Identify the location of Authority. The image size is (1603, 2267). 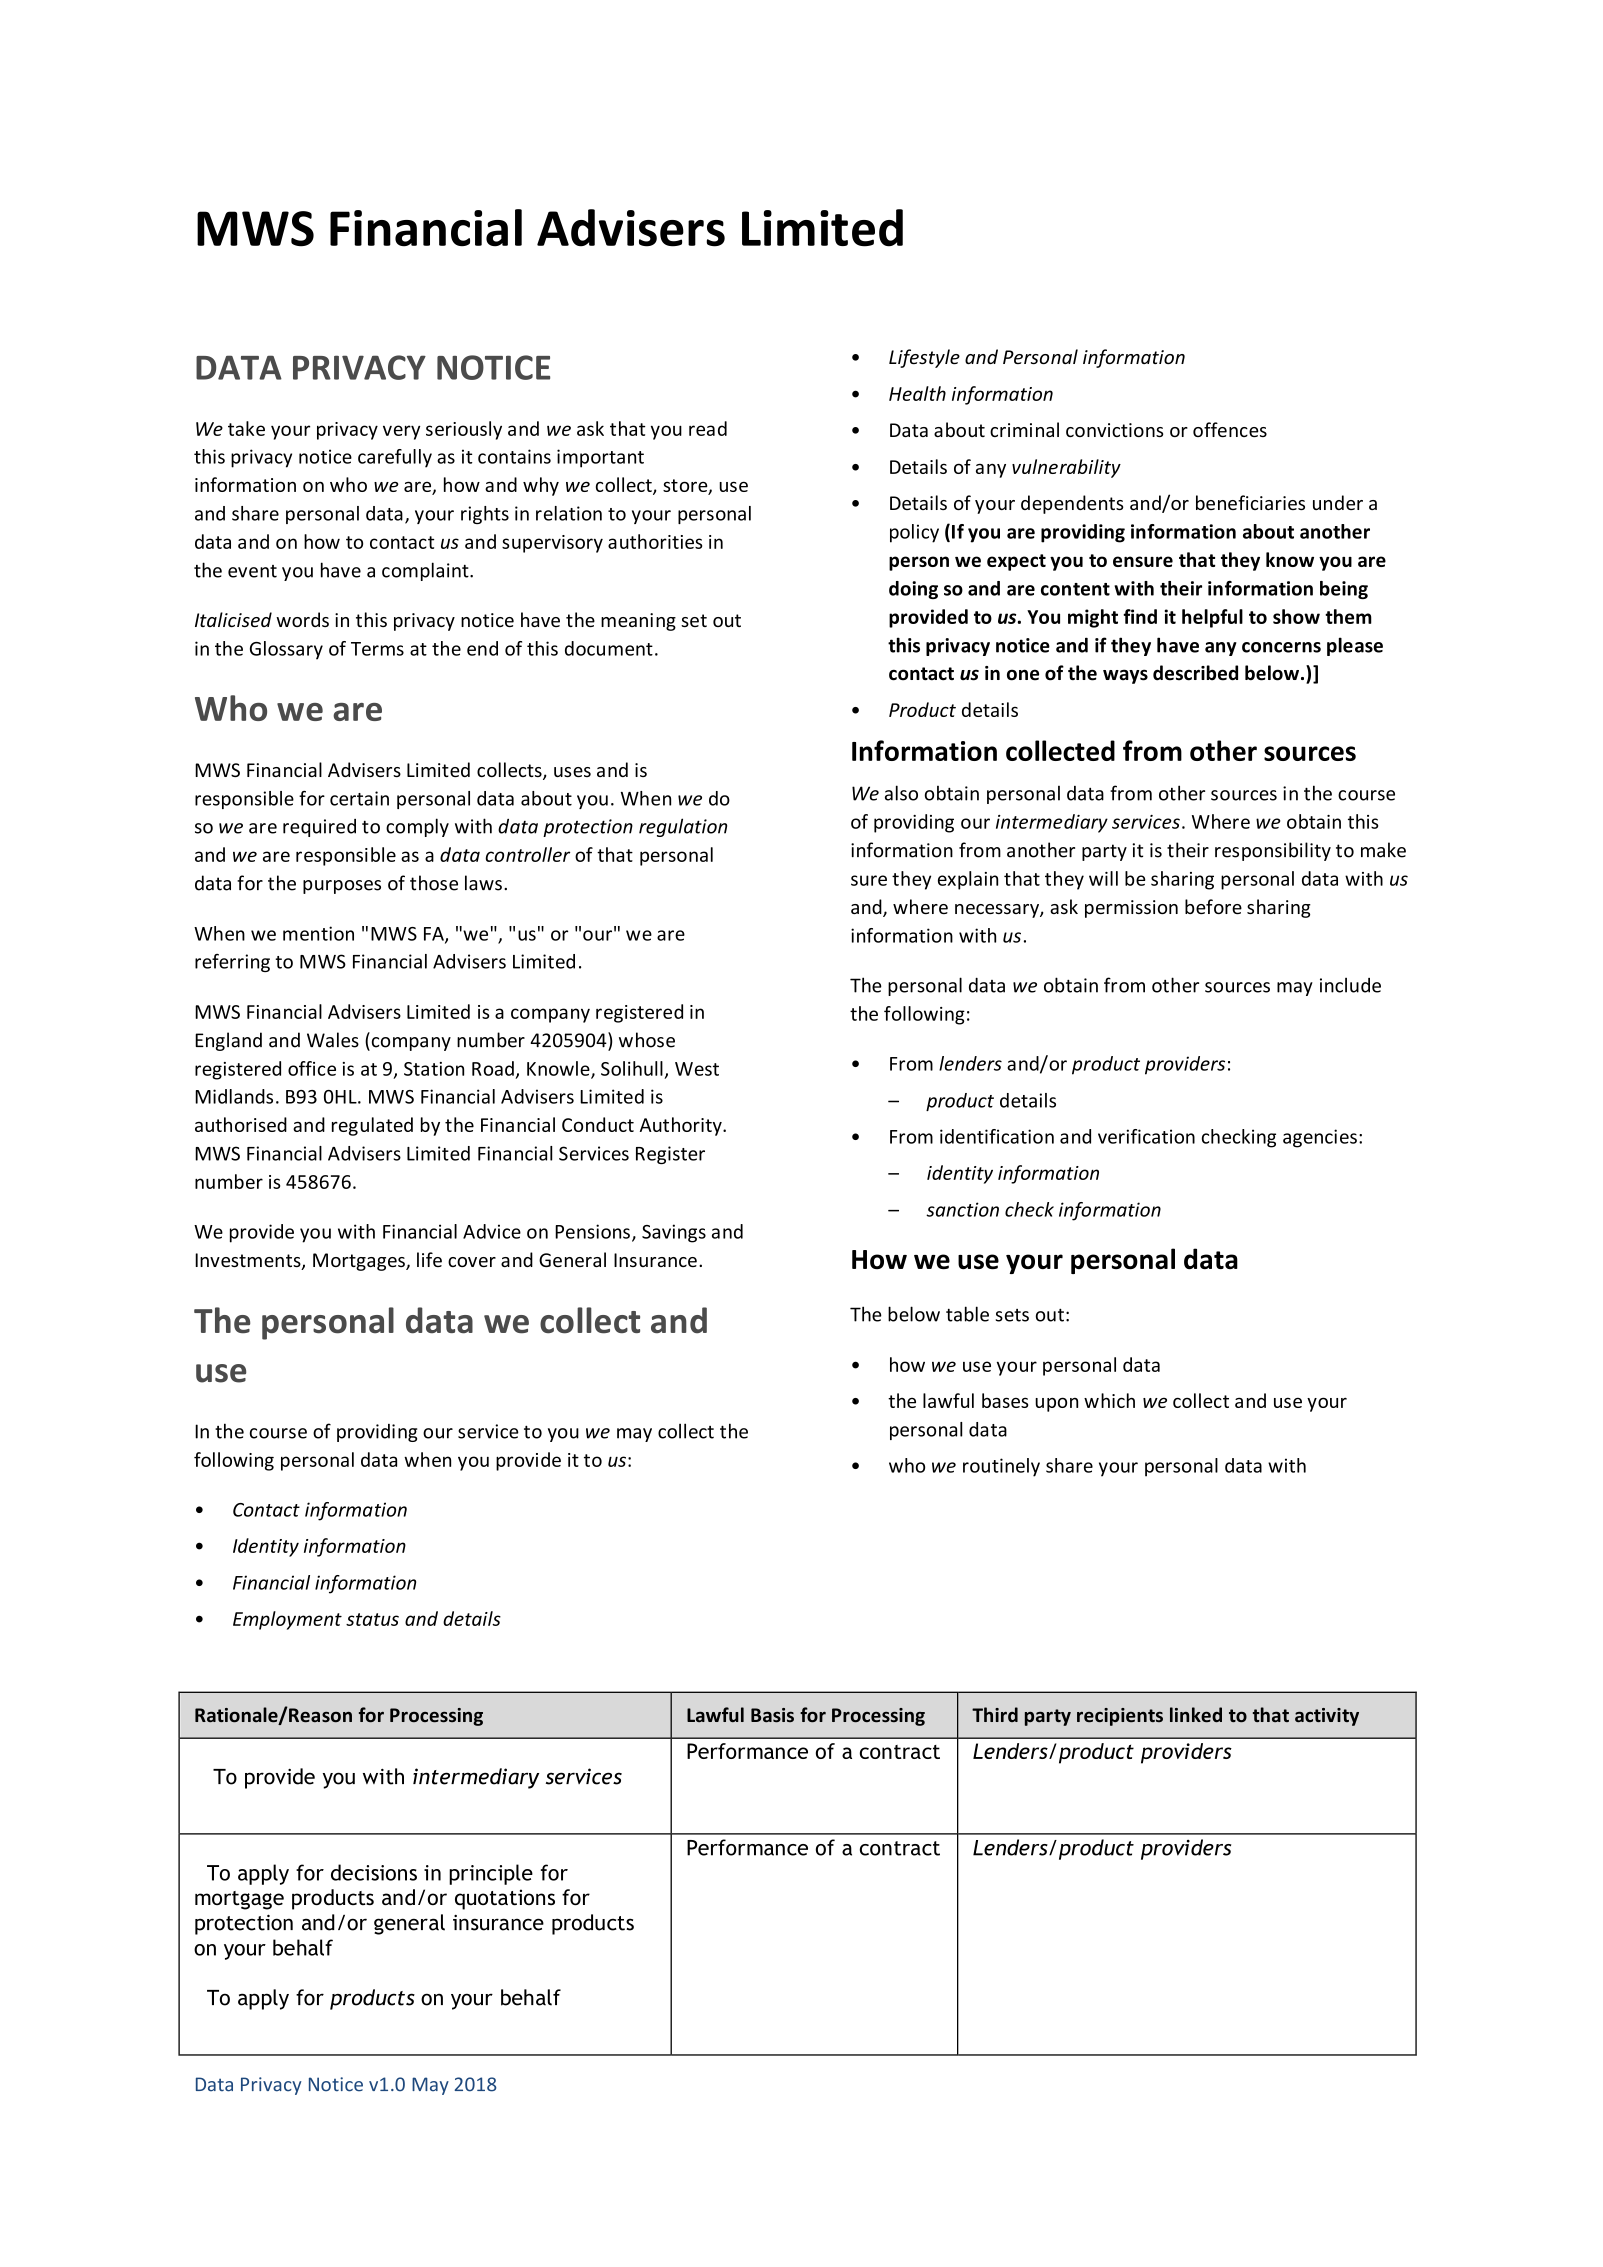
(682, 1126).
